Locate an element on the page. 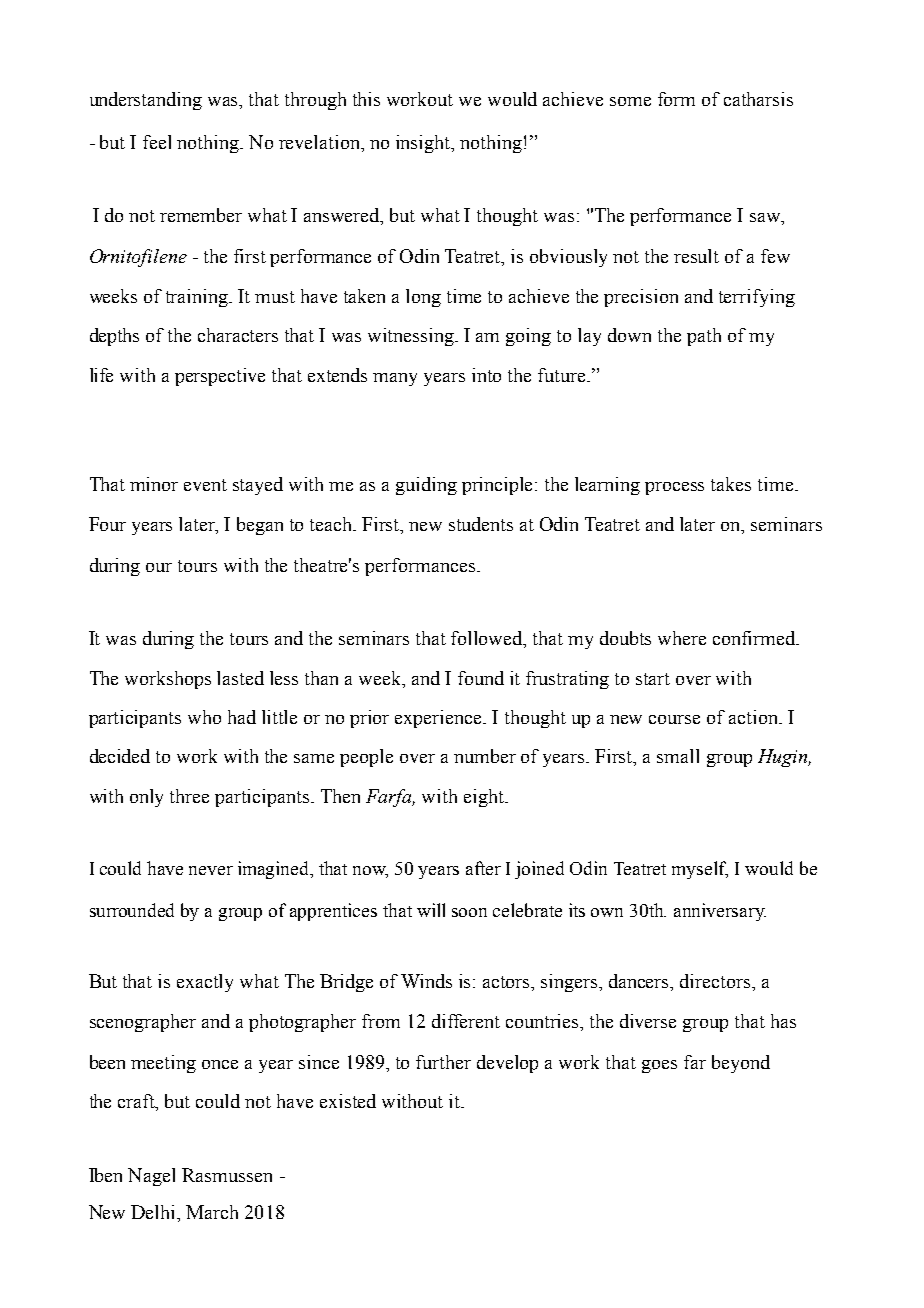  Nagel is located at coordinates (151, 1177).
